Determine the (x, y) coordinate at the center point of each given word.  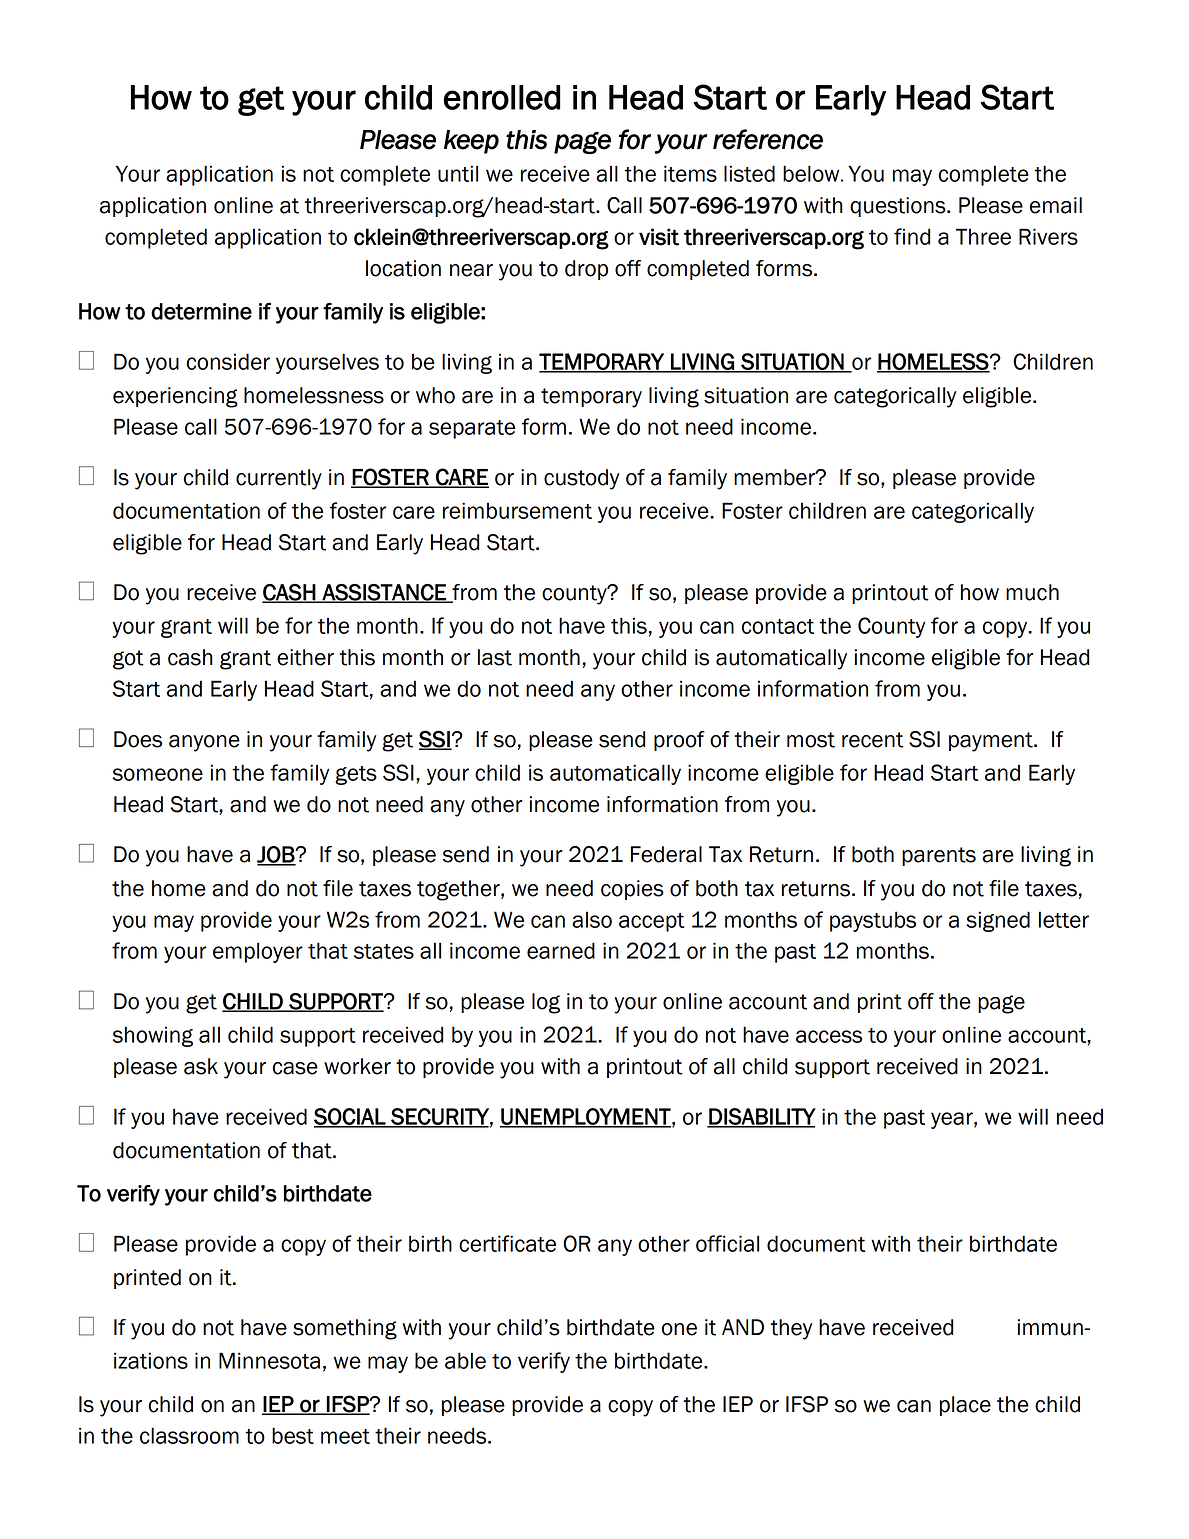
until (458, 173)
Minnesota (269, 1360)
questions (899, 207)
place (965, 1406)
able (465, 1360)
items (690, 173)
